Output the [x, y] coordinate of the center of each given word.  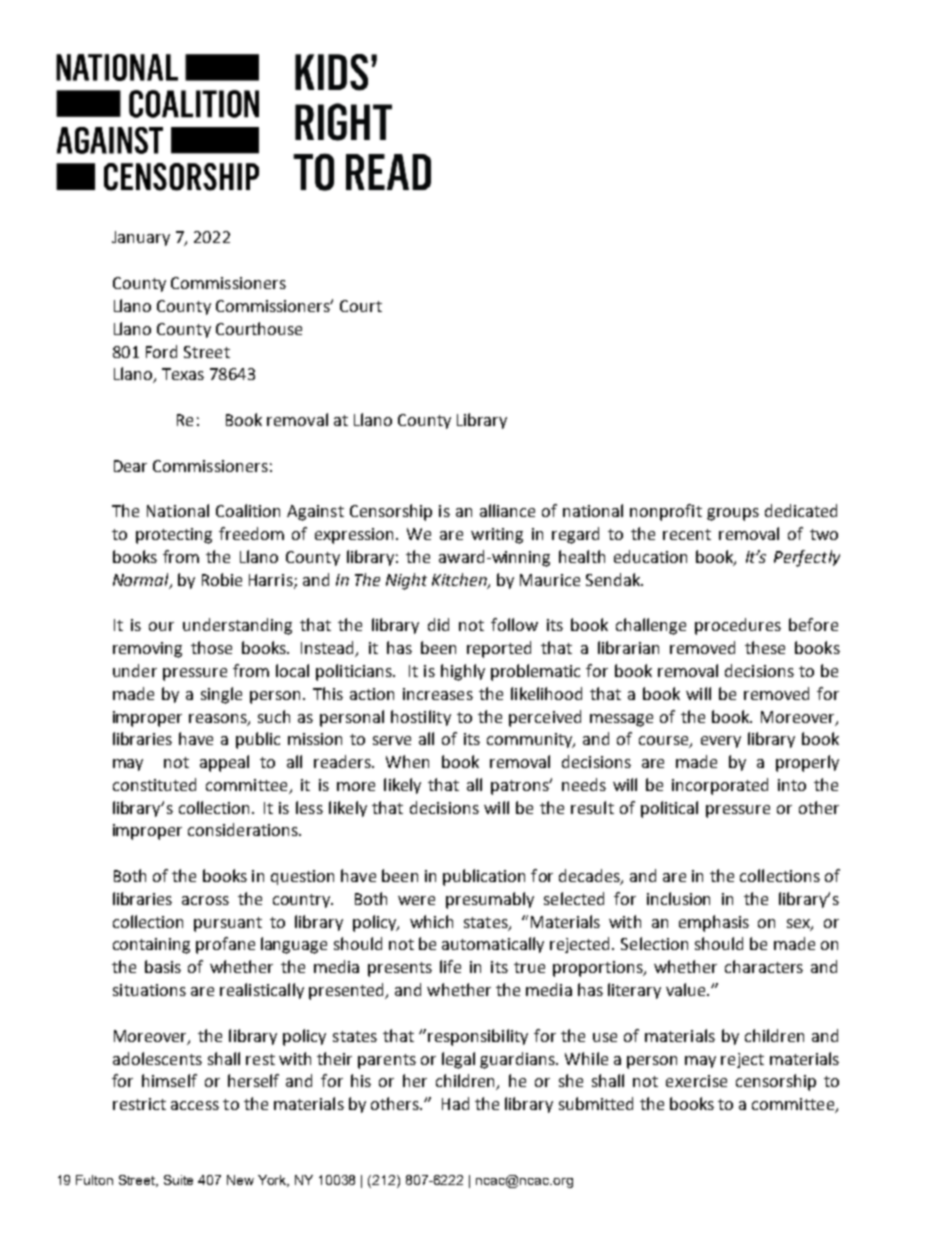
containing [151, 946]
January [141, 238]
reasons [219, 719]
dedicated [801, 510]
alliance [507, 510]
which [431, 921]
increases [438, 694]
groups [733, 514]
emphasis [714, 923]
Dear [130, 466]
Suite [178, 1180]
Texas [183, 374]
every [721, 742]
